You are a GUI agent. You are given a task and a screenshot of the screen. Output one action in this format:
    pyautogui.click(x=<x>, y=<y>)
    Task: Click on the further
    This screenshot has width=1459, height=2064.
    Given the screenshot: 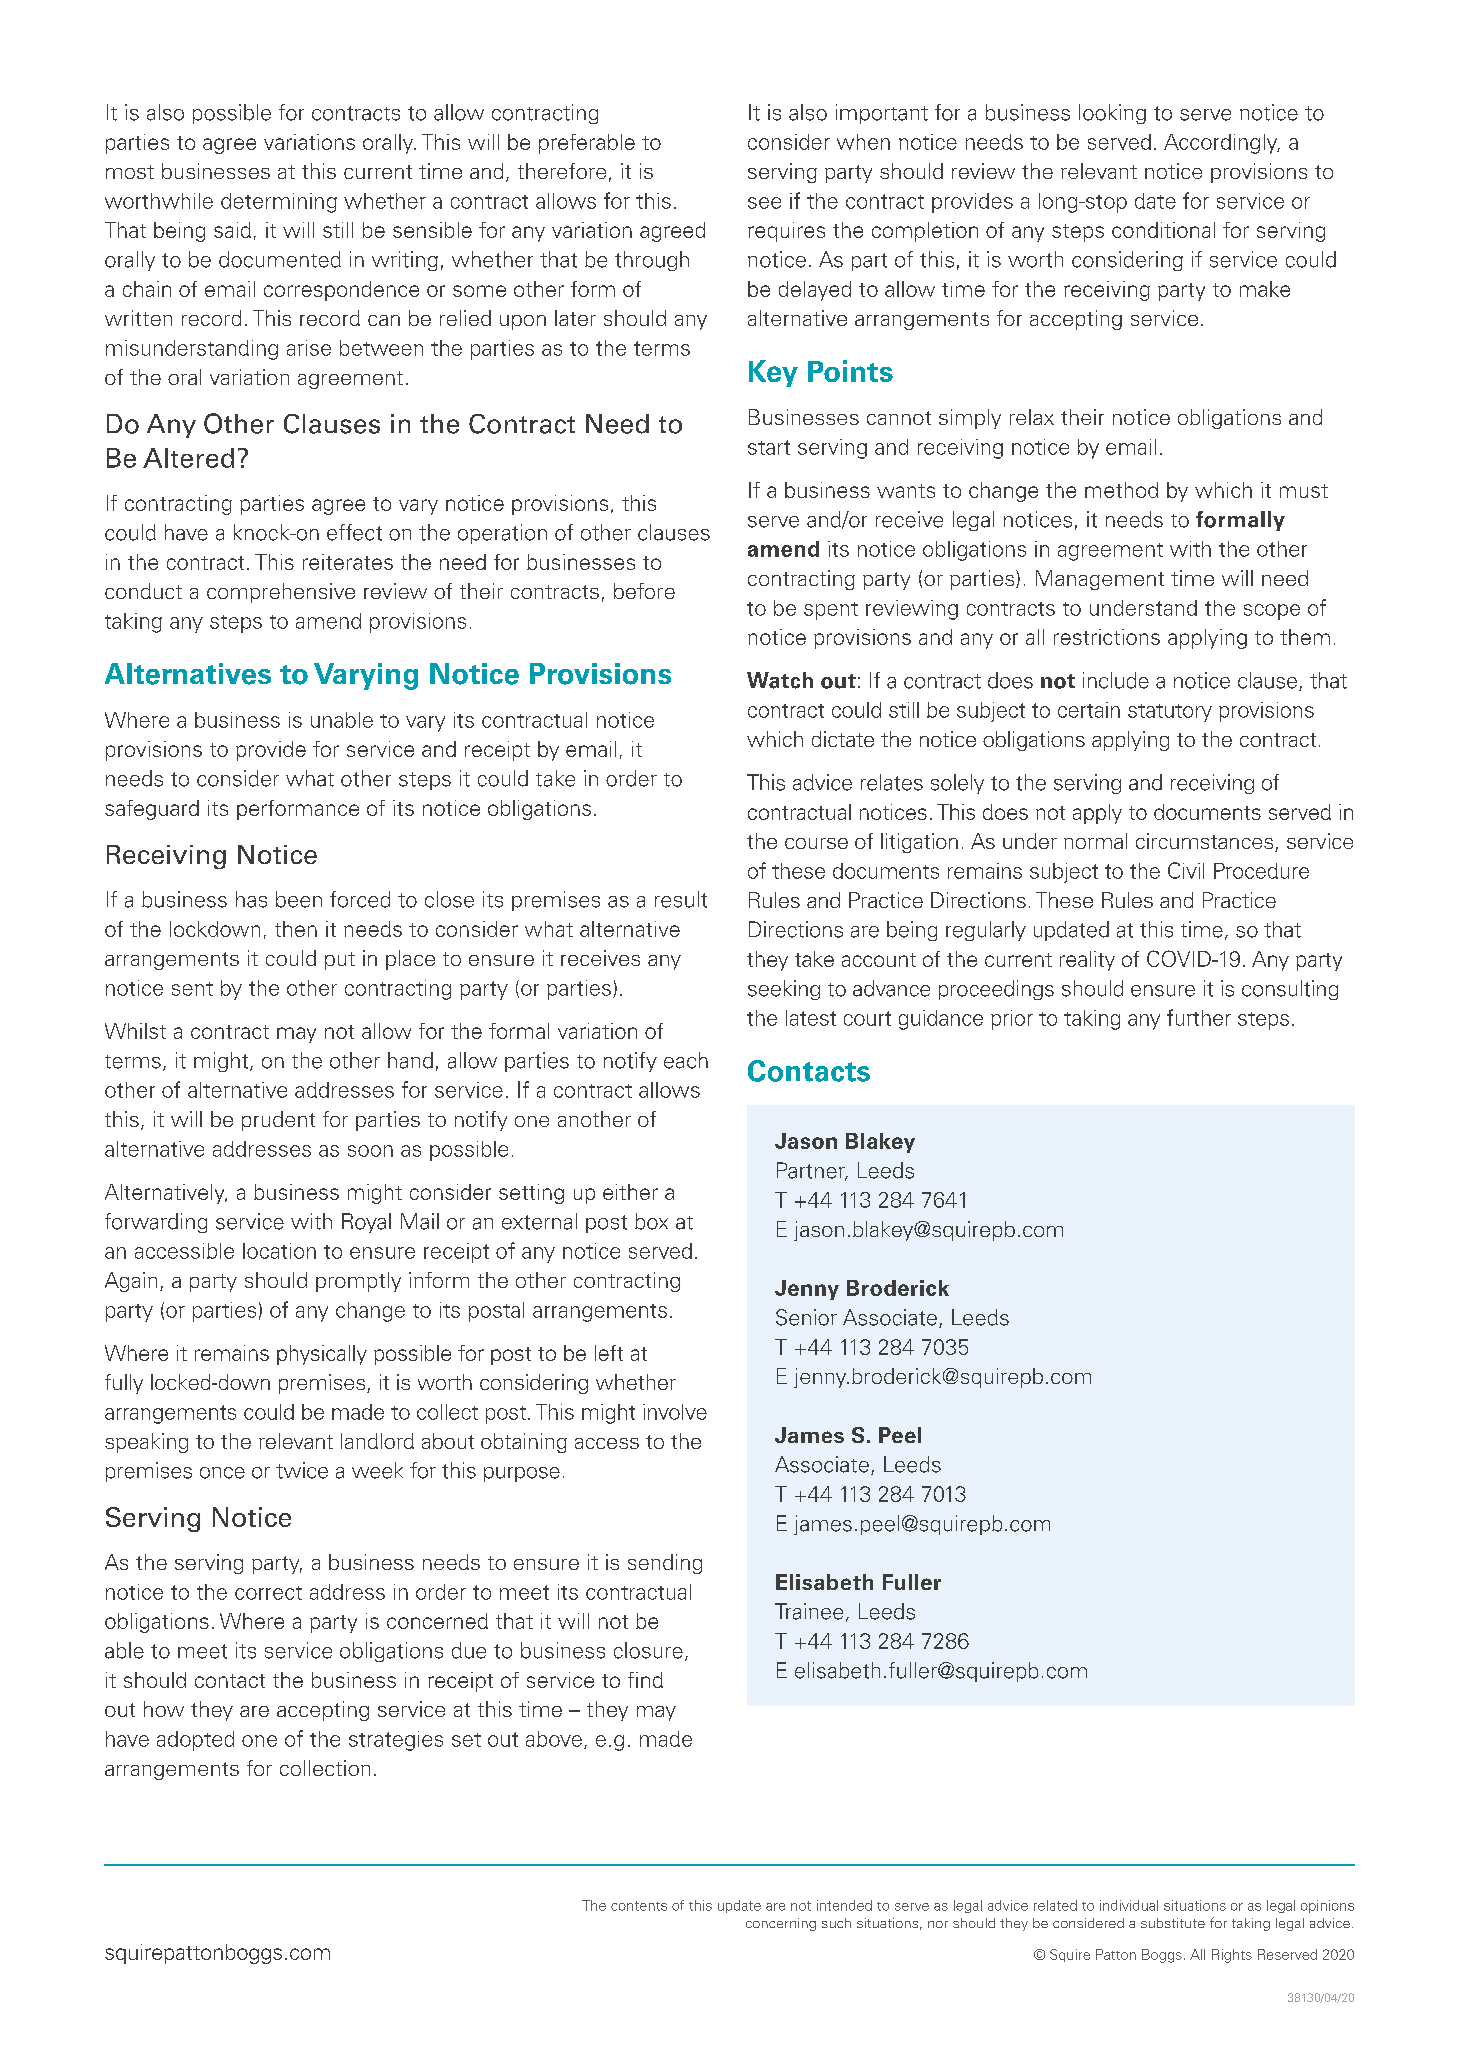 What is the action you would take?
    pyautogui.click(x=1199, y=1017)
